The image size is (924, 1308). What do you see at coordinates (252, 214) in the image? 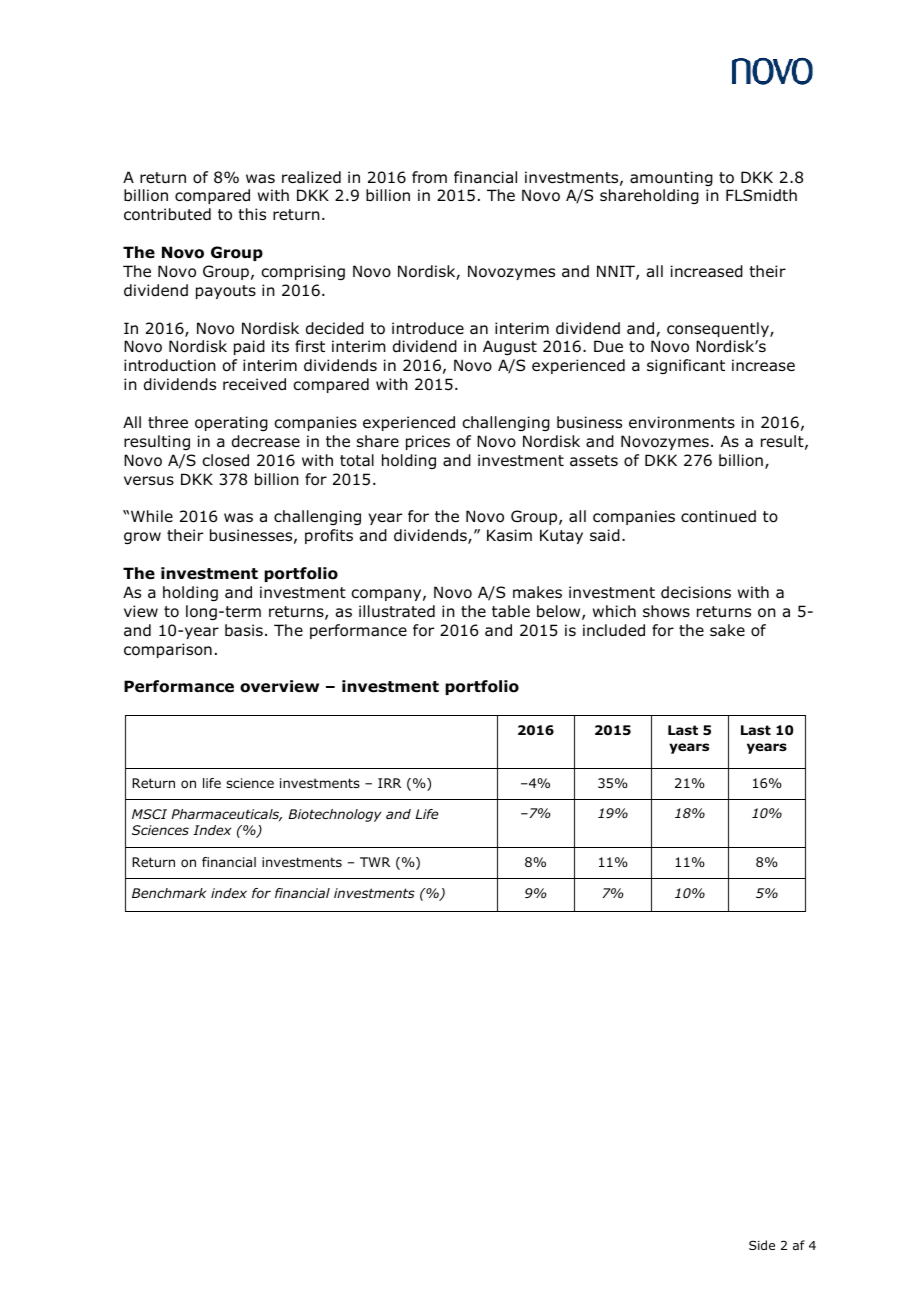
I see `this` at bounding box center [252, 214].
